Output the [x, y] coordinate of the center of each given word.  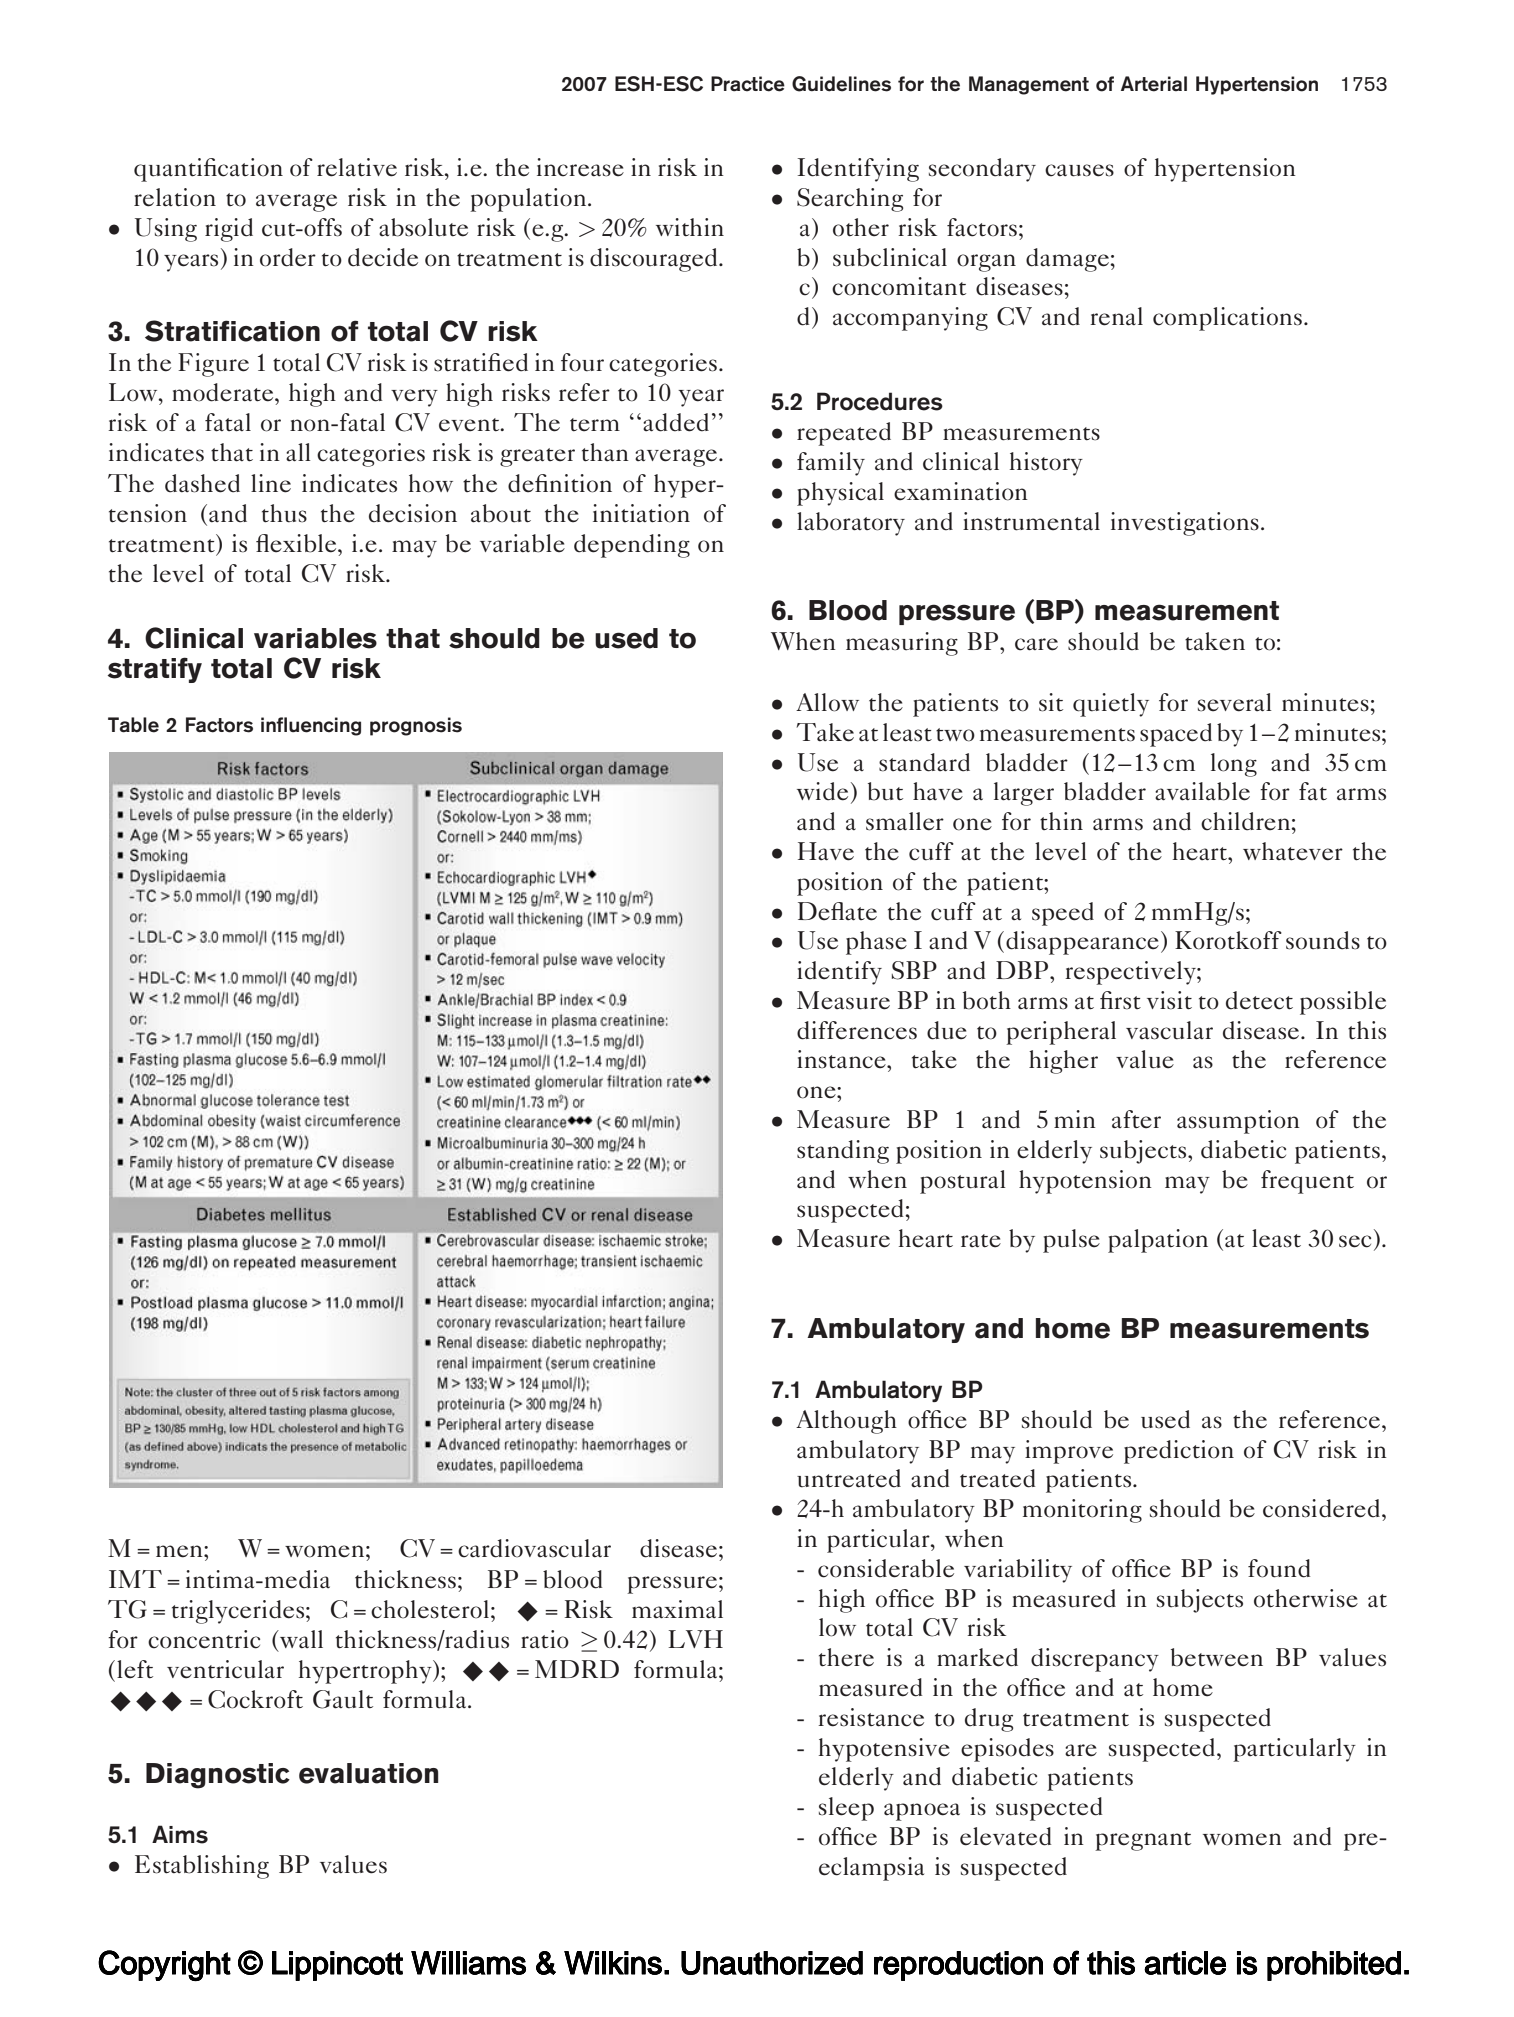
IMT [135, 1579]
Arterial [1154, 84]
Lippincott [337, 1966]
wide [822, 791]
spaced [1176, 735]
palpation [1158, 1241]
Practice [748, 84]
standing [843, 1152]
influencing [311, 726]
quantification [208, 170]
